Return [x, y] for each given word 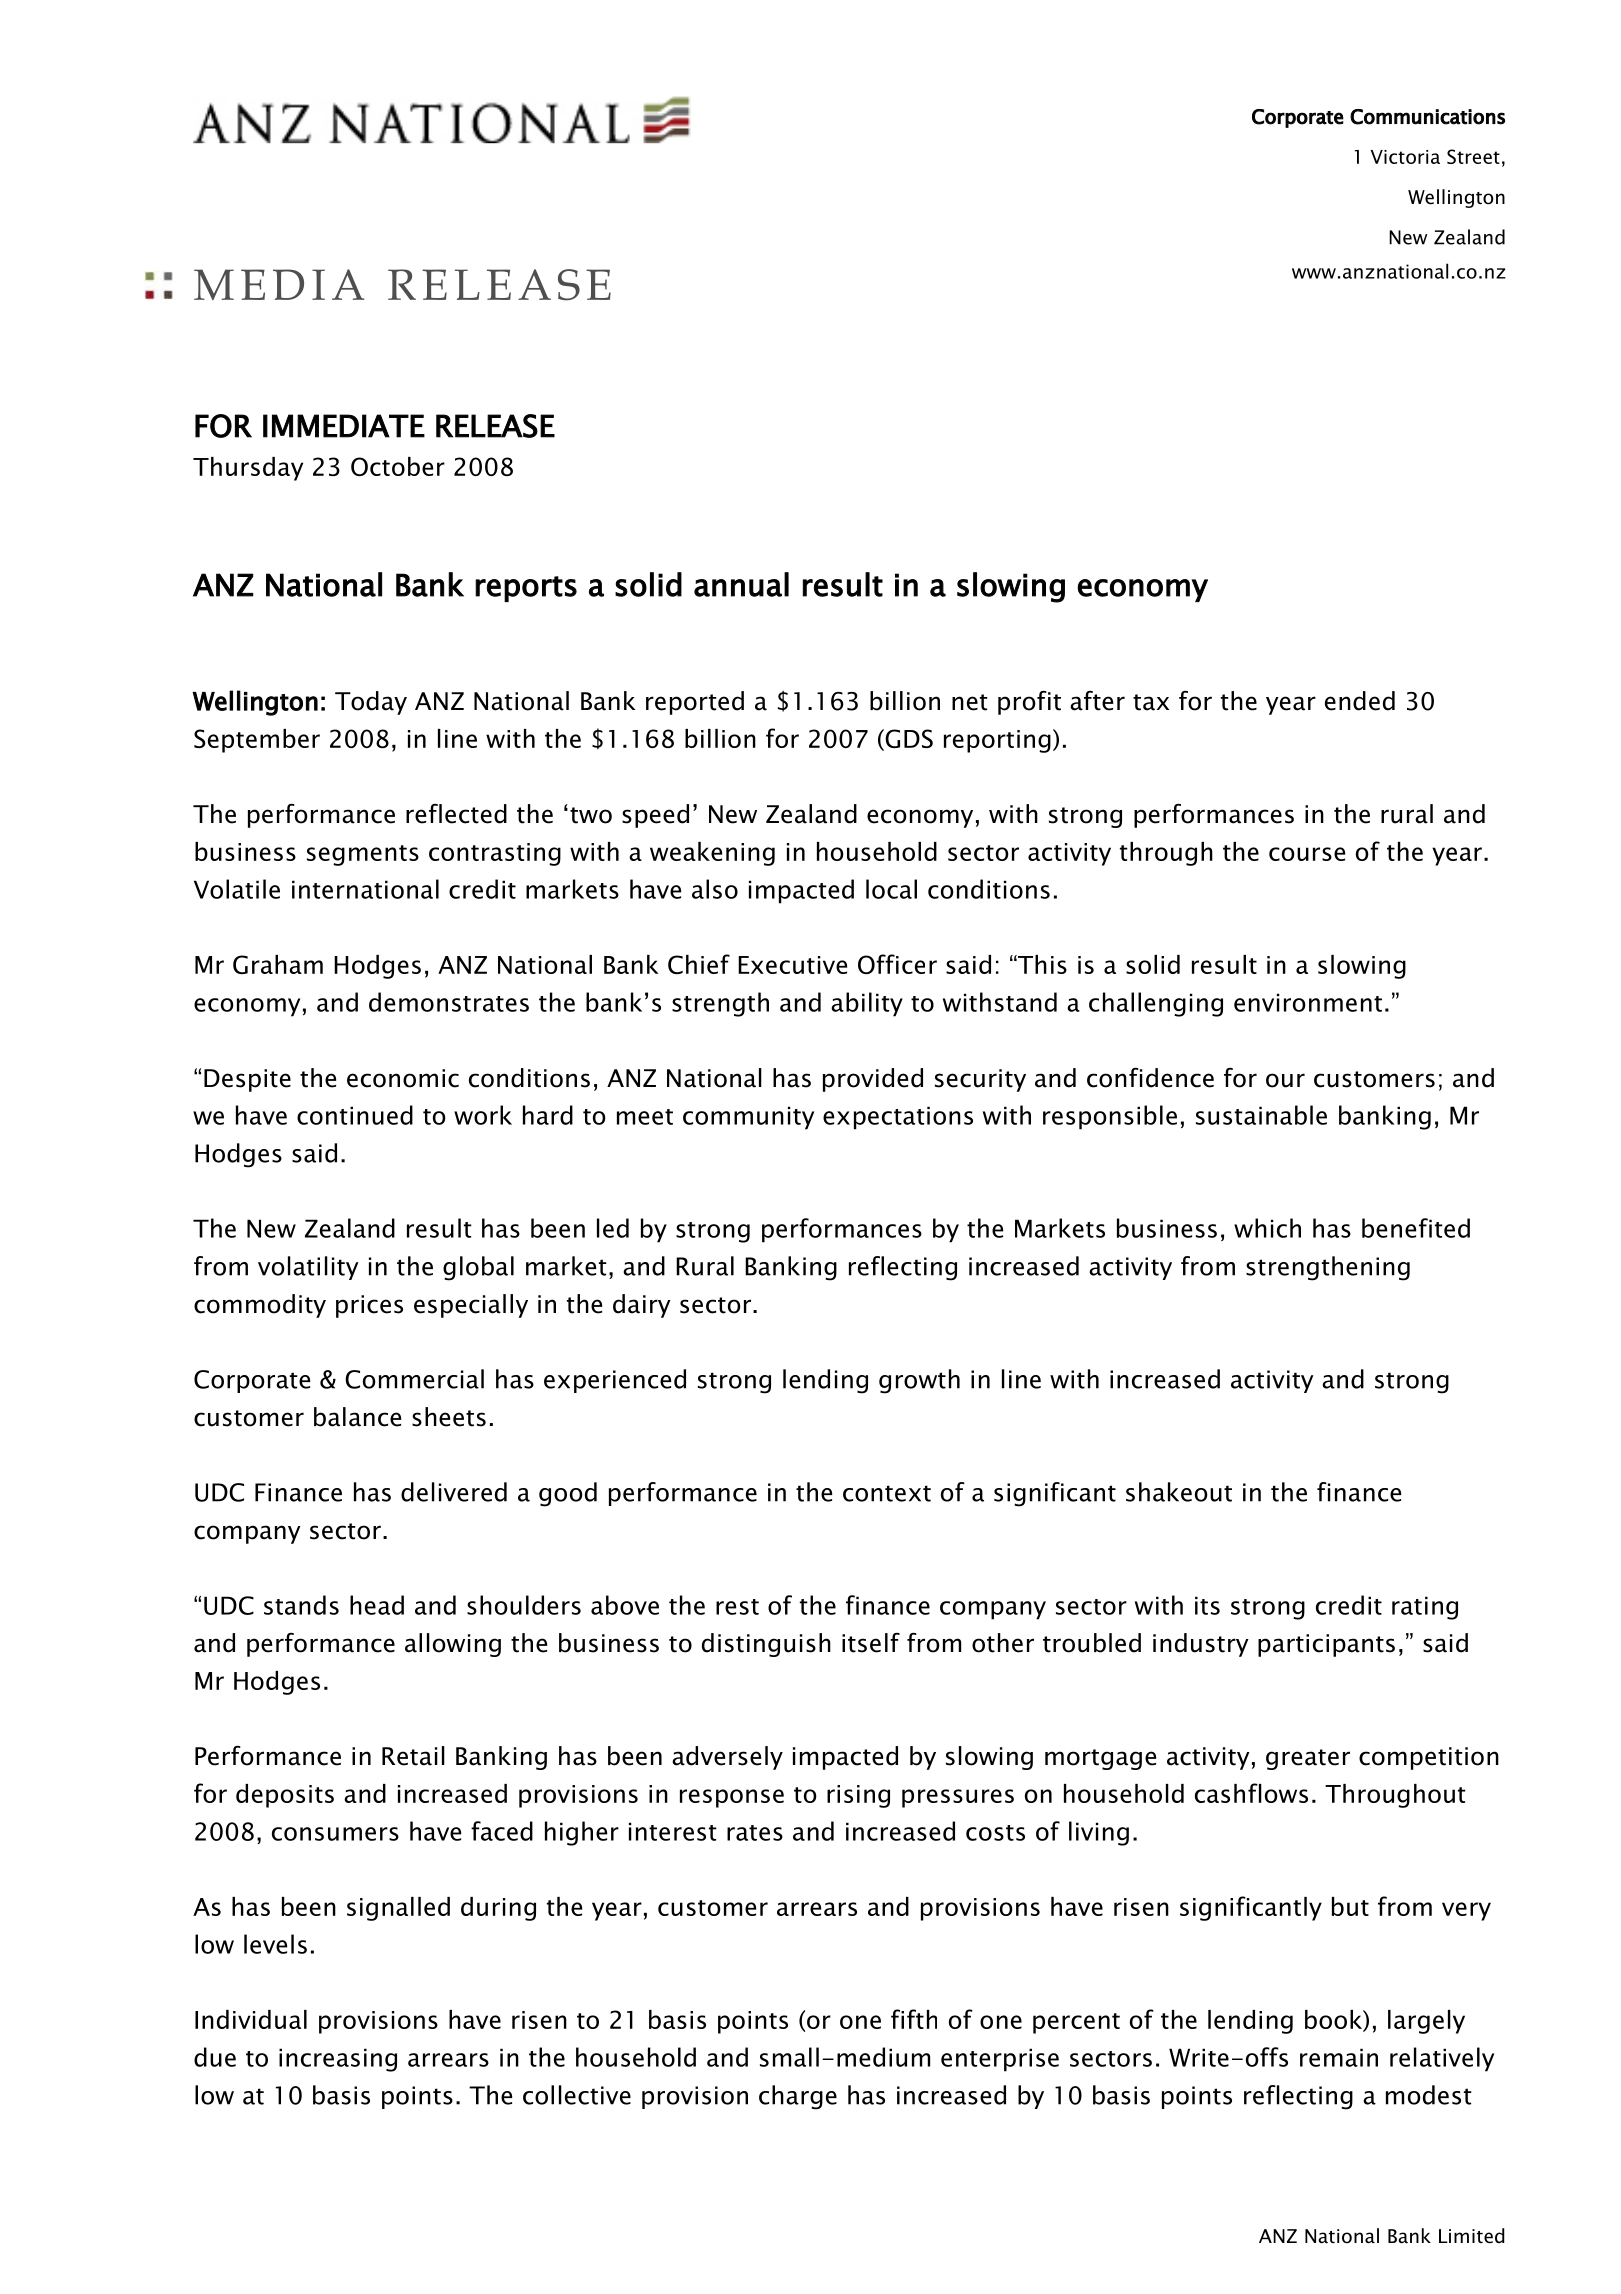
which [1267, 1228]
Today [371, 703]
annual [741, 584]
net [970, 702]
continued [355, 1115]
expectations [898, 1118]
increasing [338, 2060]
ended [1360, 701]
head [377, 1605]
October [398, 466]
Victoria [1405, 157]
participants [1326, 1645]
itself [871, 1643]
